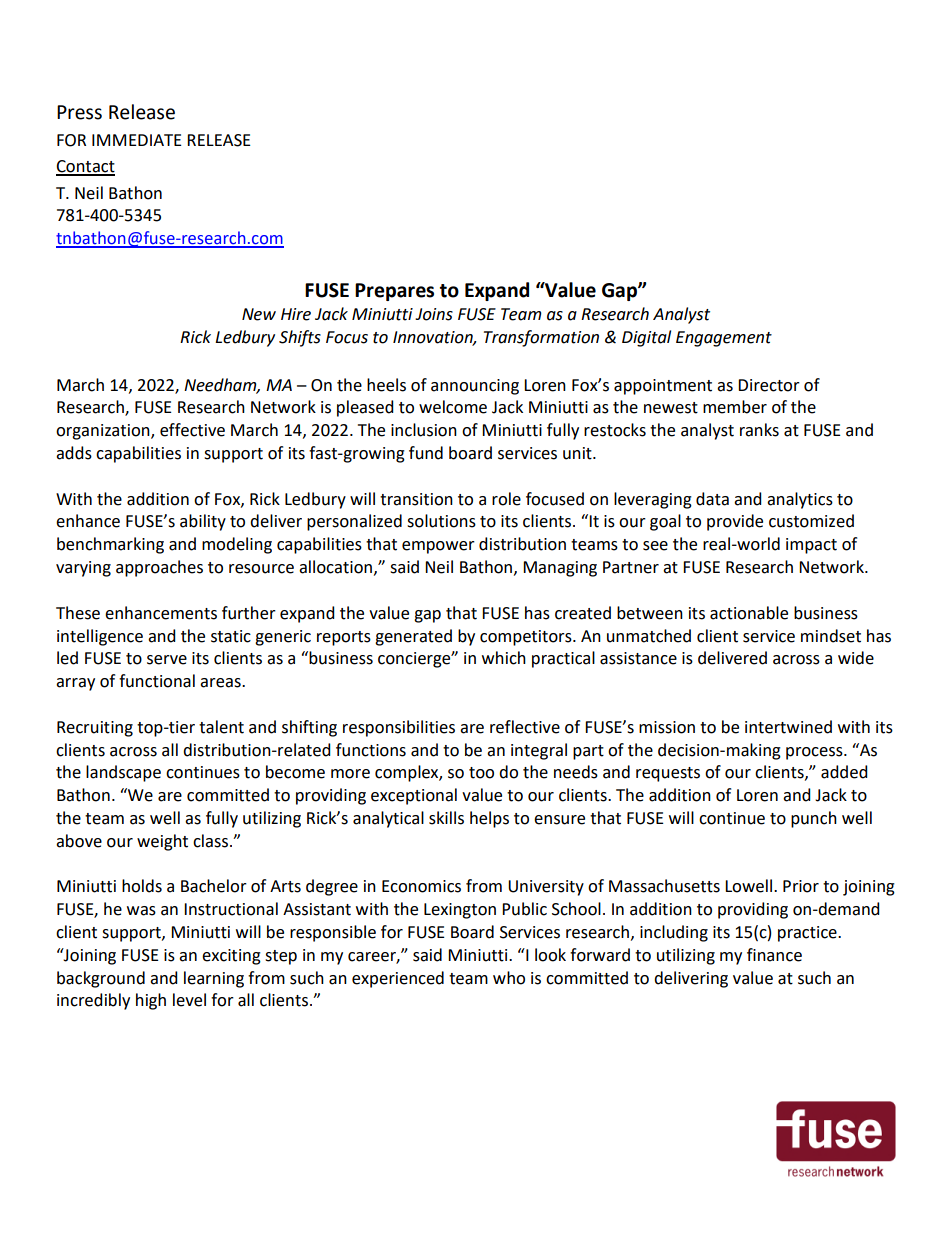 Image resolution: width=952 pixels, height=1233 pixels. What do you see at coordinates (159, 568) in the page?
I see `approaches` at bounding box center [159, 568].
